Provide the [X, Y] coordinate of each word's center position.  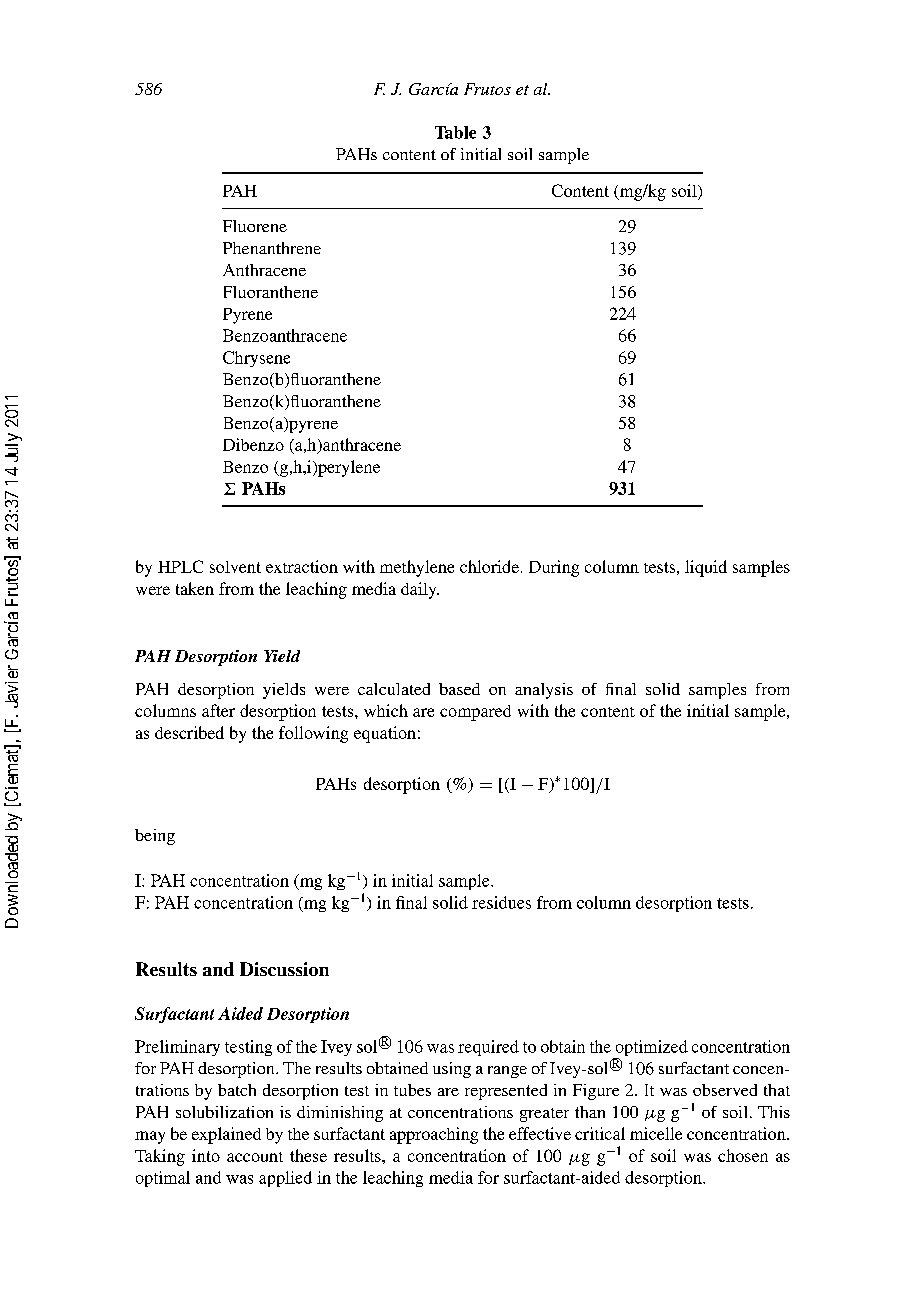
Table [455, 132]
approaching [434, 1135]
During [554, 568]
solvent [235, 567]
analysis [544, 691]
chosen [743, 1155]
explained [226, 1135]
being [155, 837]
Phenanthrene [272, 248]
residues [501, 902]
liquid [706, 568]
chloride [489, 566]
